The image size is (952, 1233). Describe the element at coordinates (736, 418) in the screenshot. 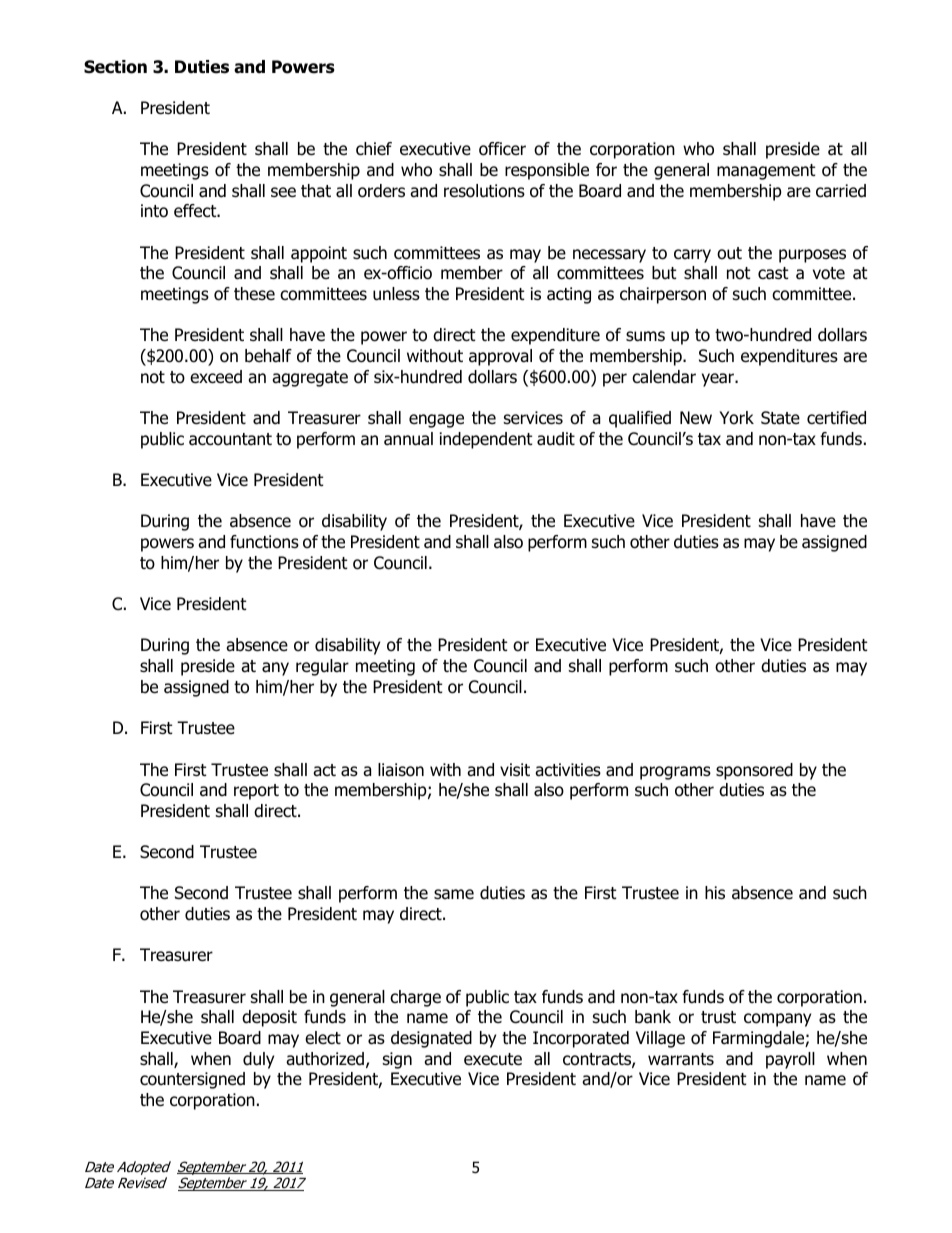

I see `York` at that location.
